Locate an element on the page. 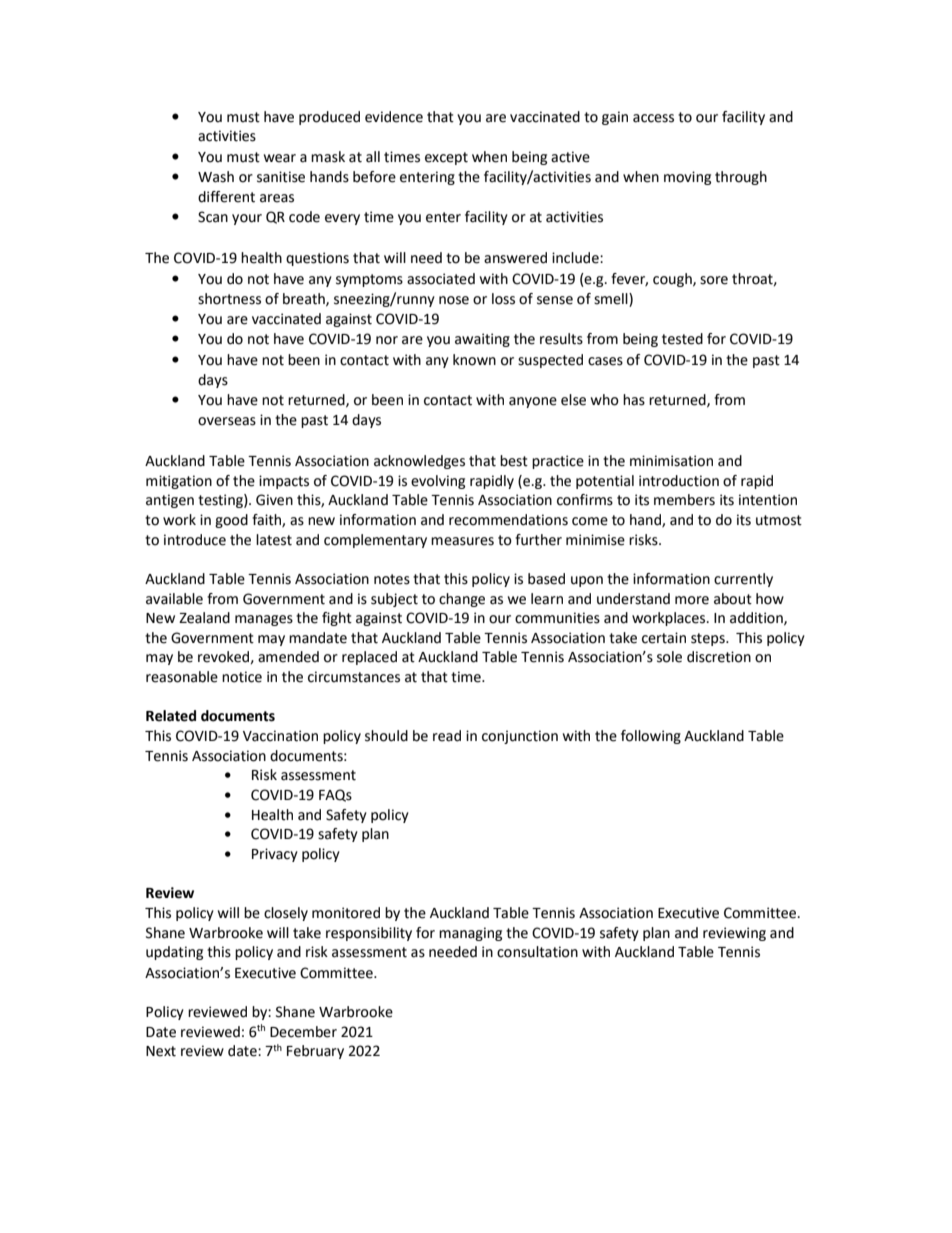 This image has height=1233, width=952. except is located at coordinates (446, 158).
